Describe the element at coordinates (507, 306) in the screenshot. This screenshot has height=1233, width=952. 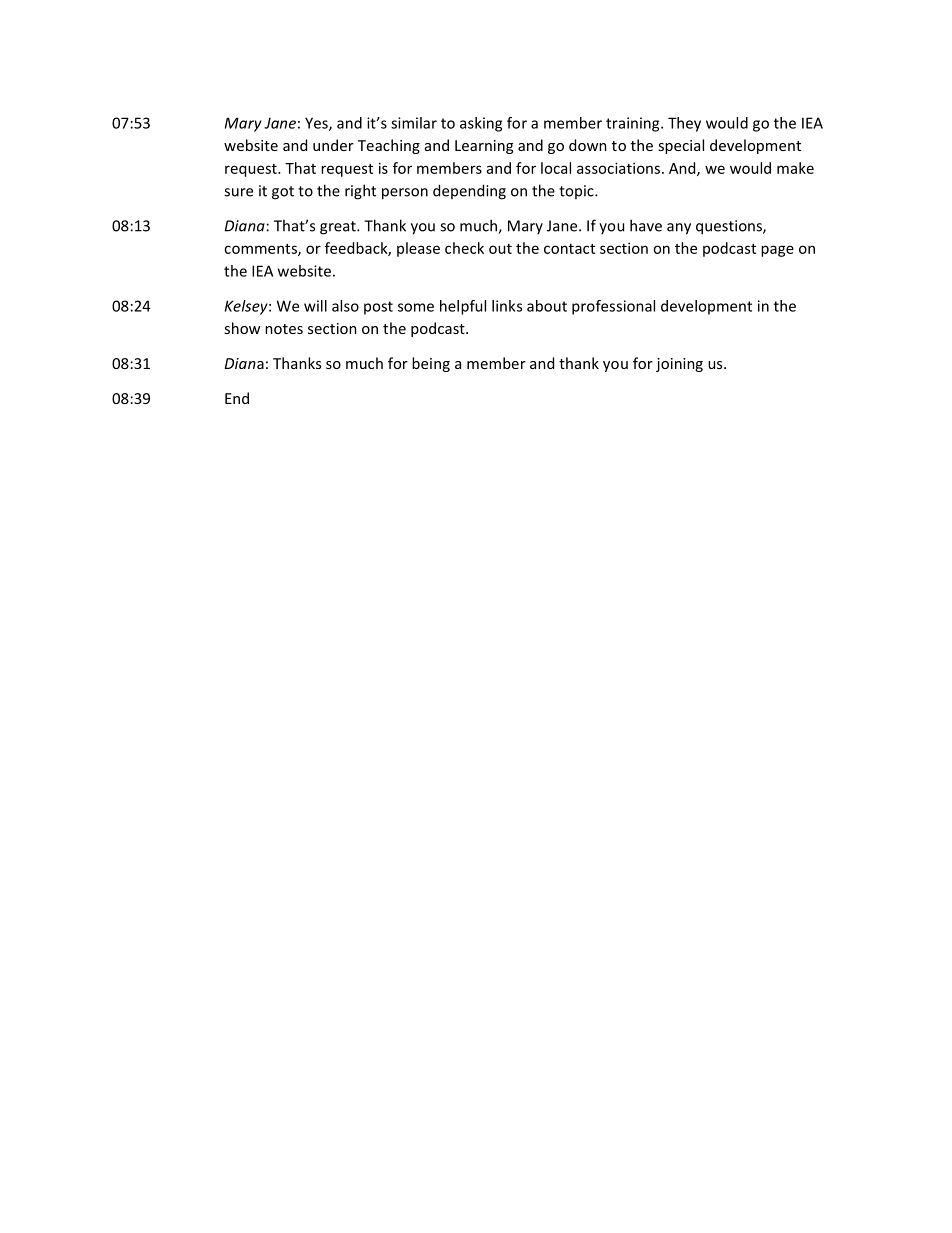
I see `links` at that location.
